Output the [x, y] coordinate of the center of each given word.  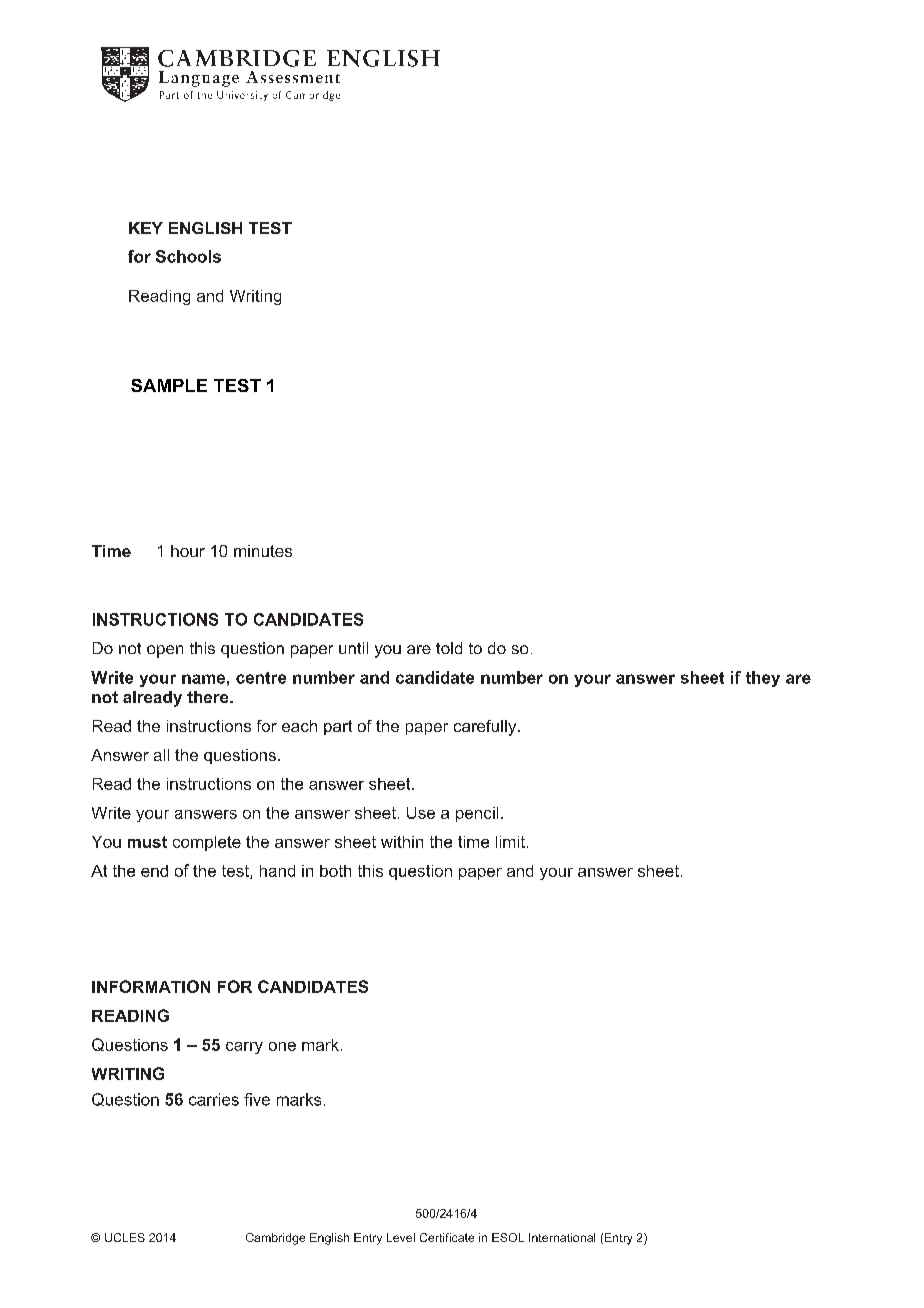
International [562, 1237]
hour [188, 551]
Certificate [447, 1237]
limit [510, 842]
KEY [146, 228]
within [402, 842]
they [763, 679]
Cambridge [275, 1239]
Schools [188, 256]
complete [207, 843]
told [449, 648]
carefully [486, 728]
